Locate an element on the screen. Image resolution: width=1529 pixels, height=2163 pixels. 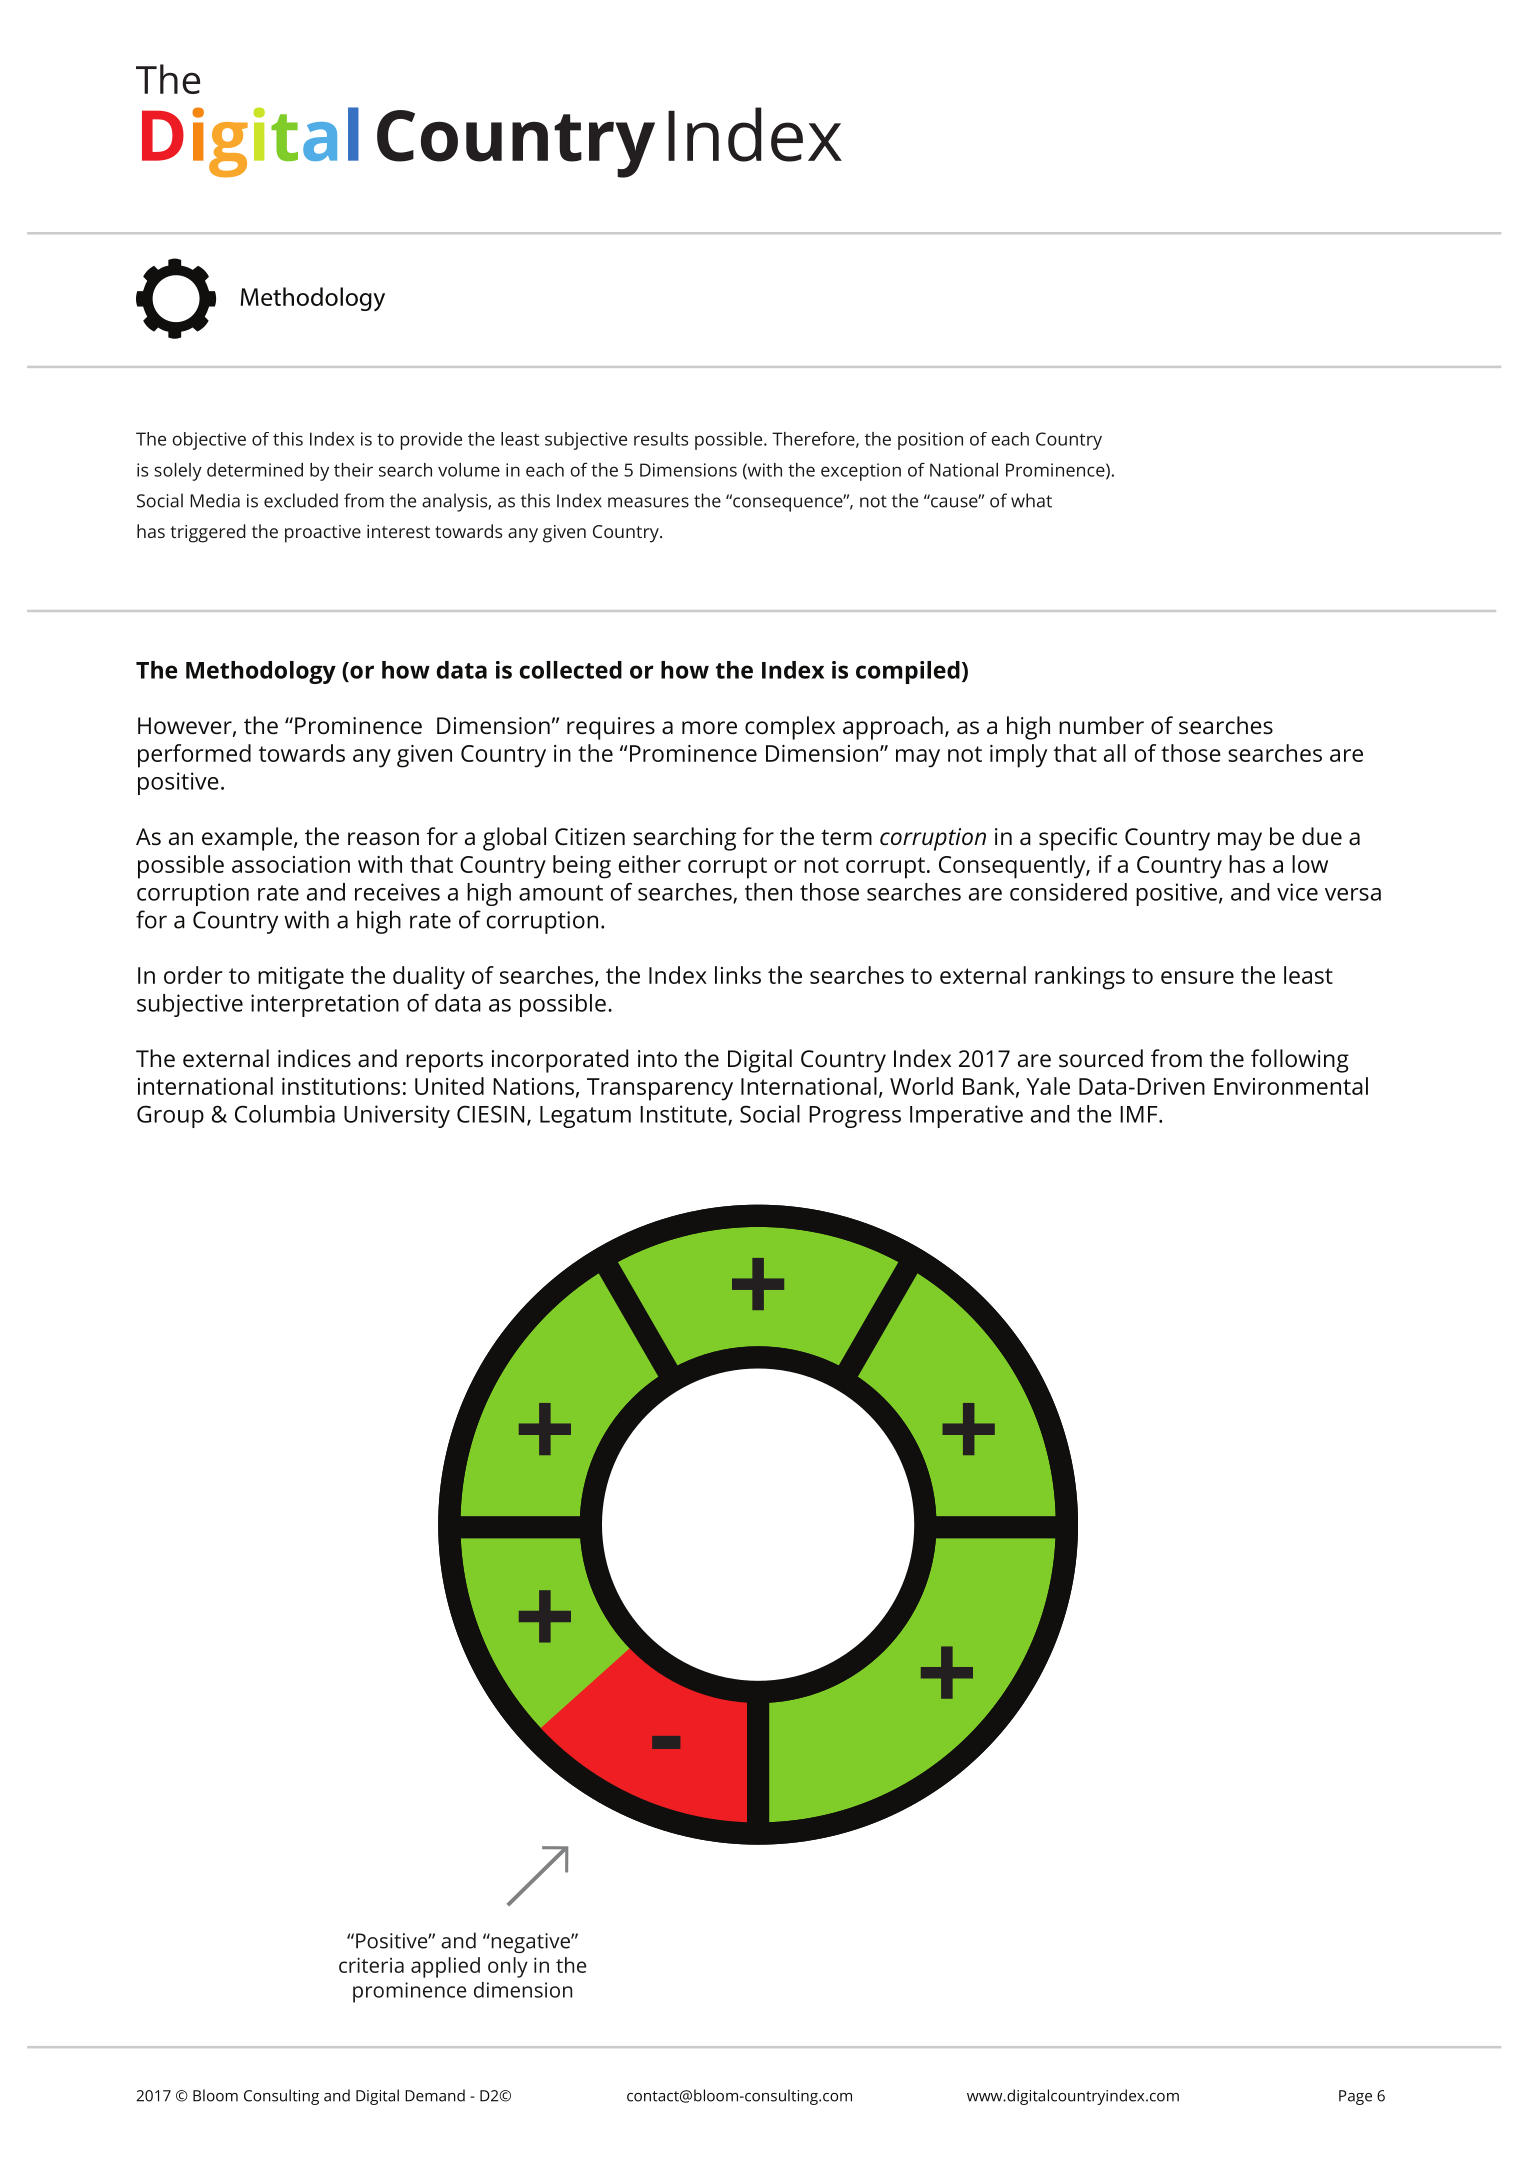
excluded is located at coordinates (301, 500).
